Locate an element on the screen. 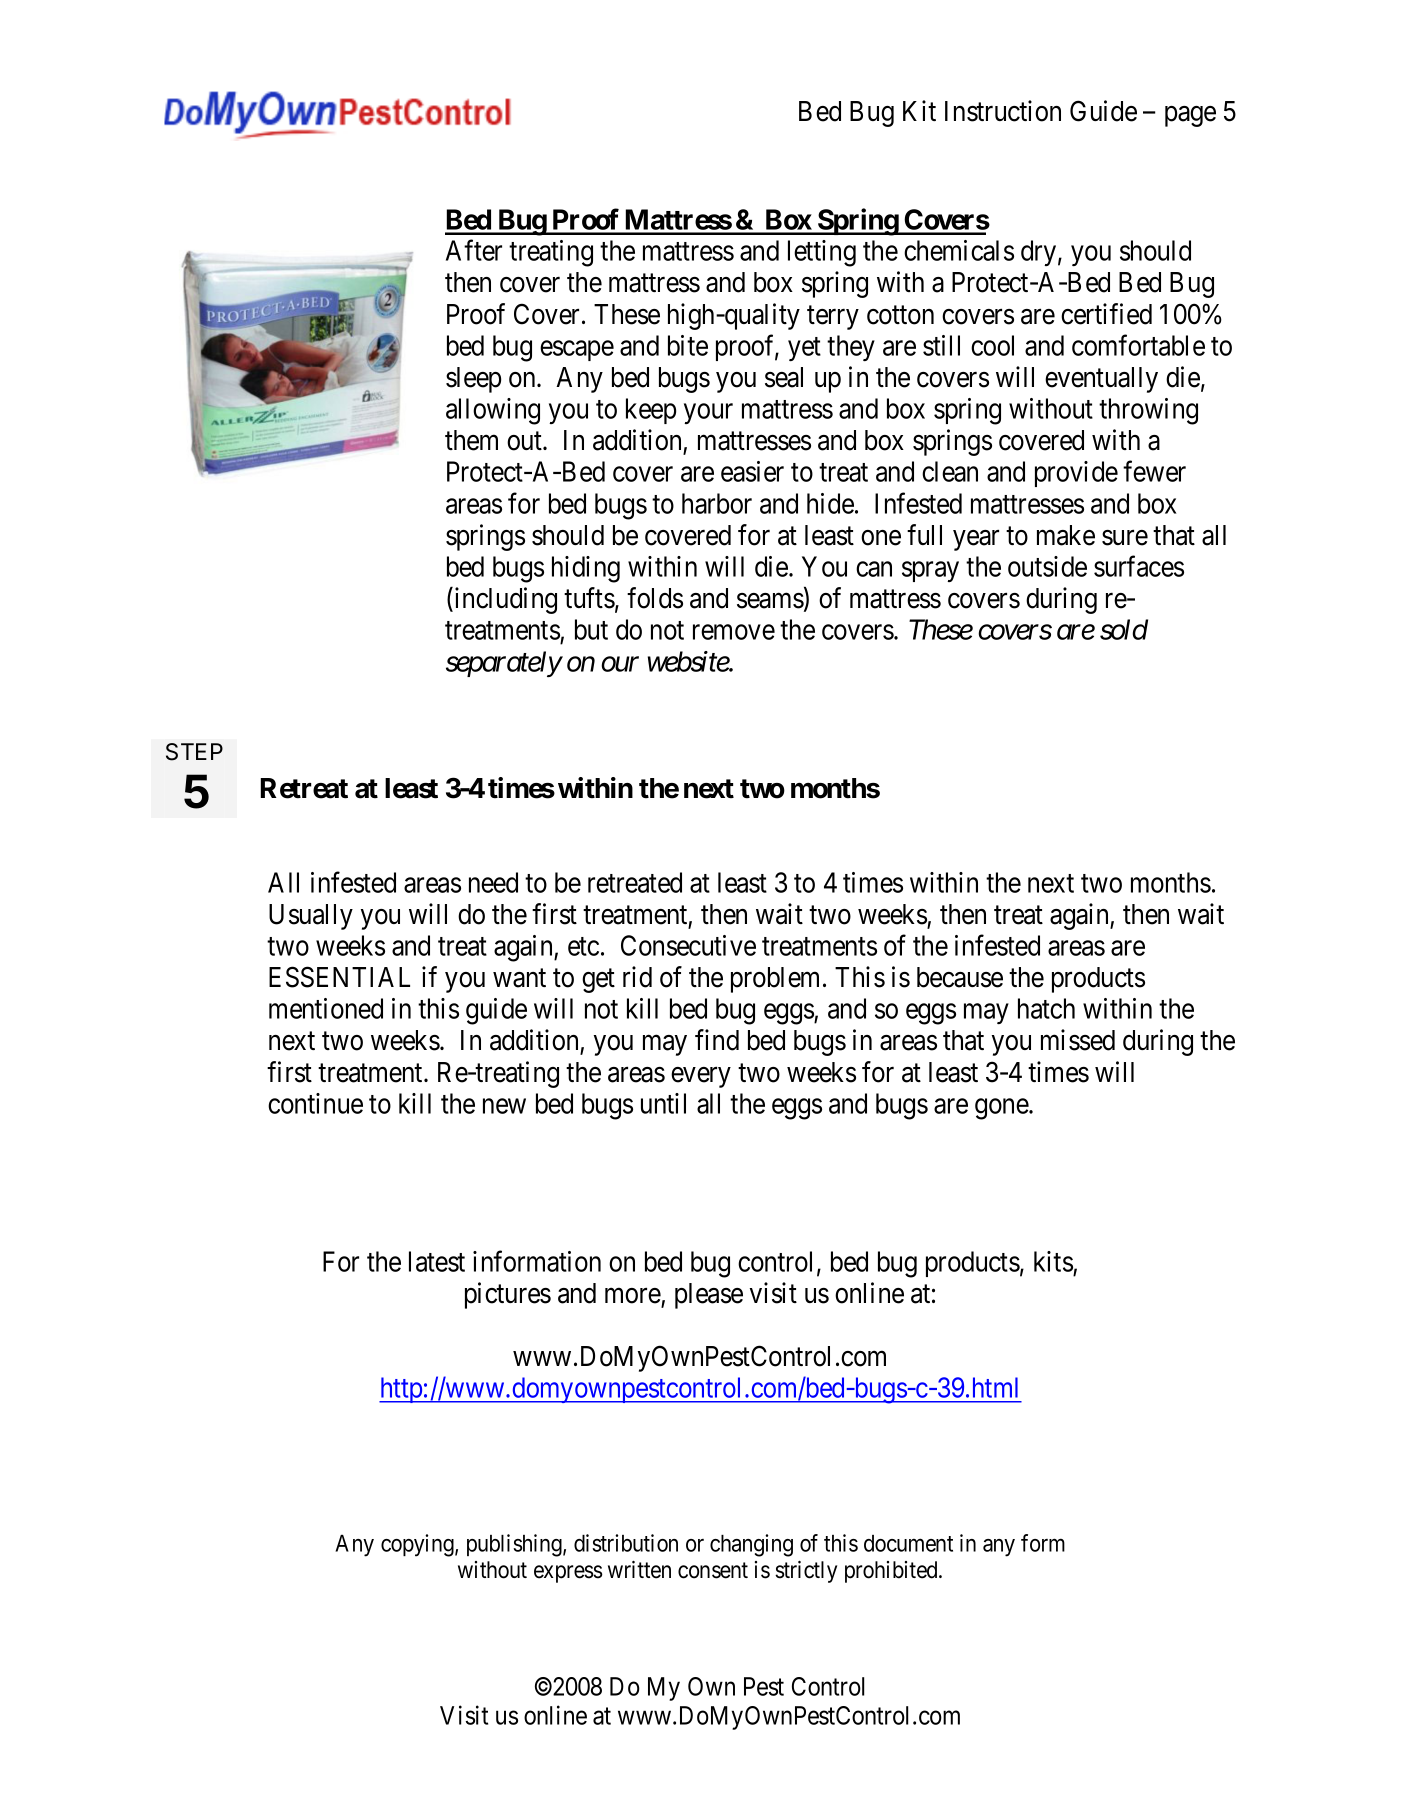  Usually is located at coordinates (311, 917).
